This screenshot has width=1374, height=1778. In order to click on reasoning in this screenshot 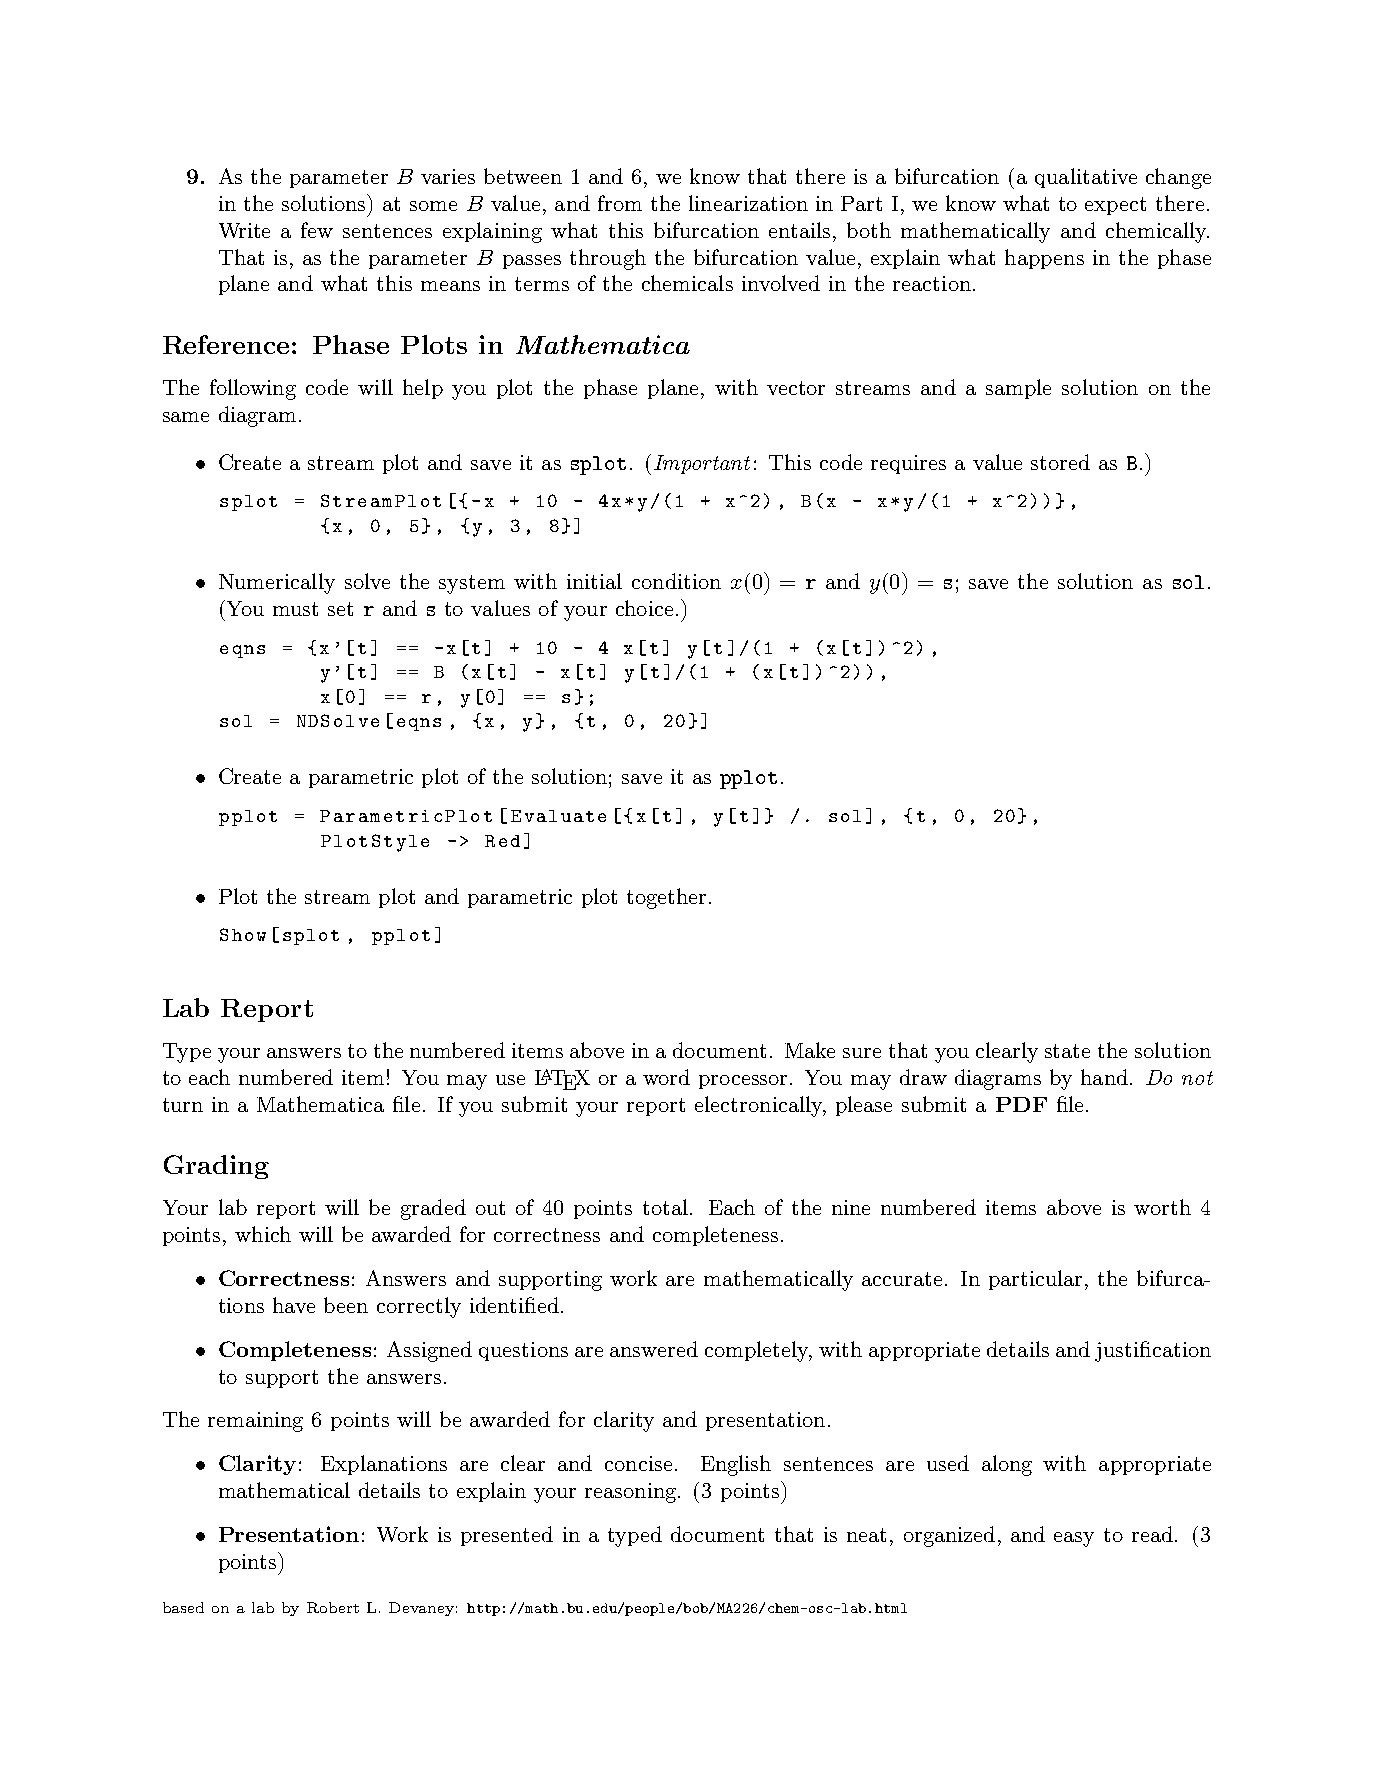, I will do `click(632, 1493)`.
